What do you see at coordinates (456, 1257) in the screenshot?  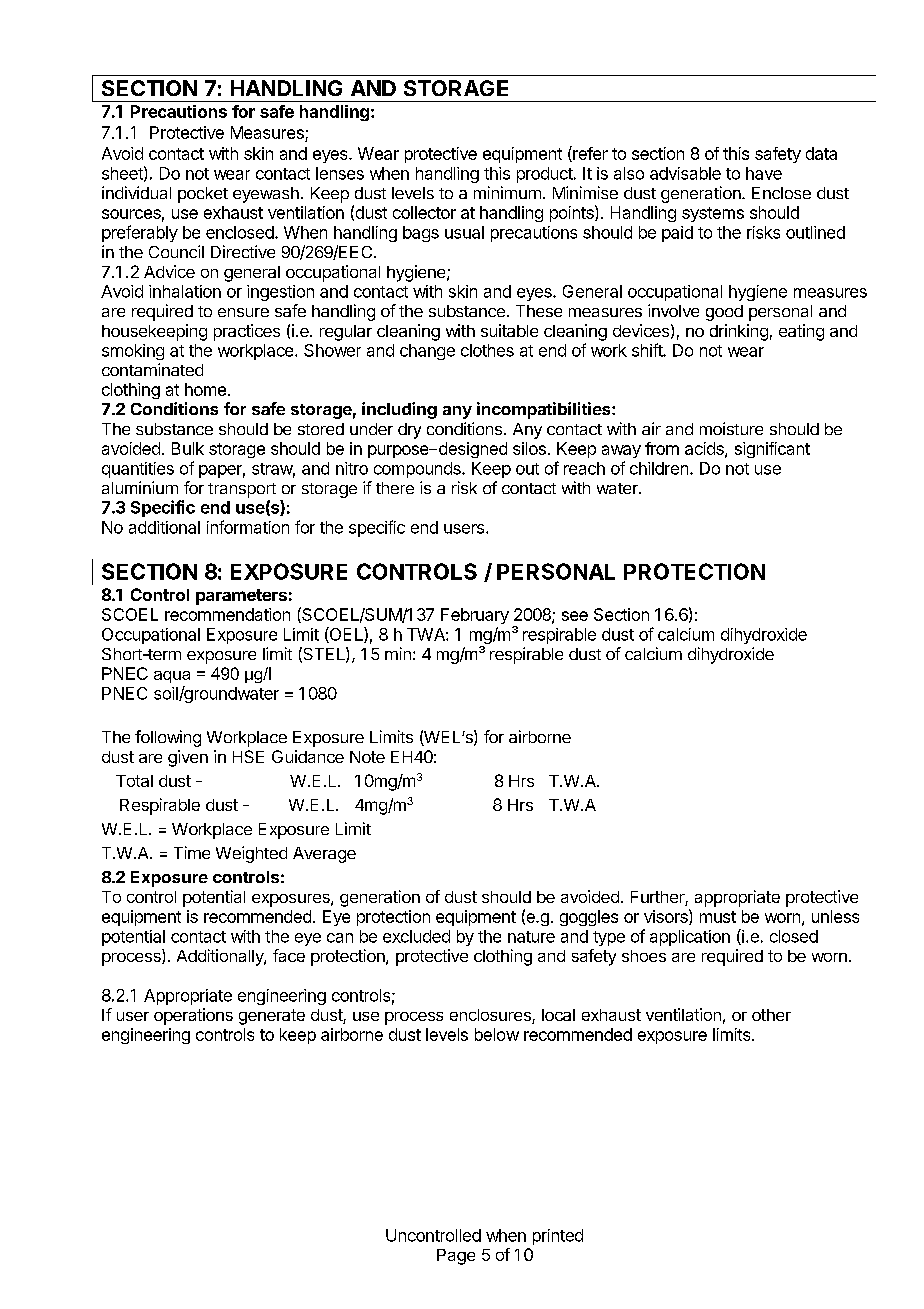 I see `Page` at bounding box center [456, 1257].
